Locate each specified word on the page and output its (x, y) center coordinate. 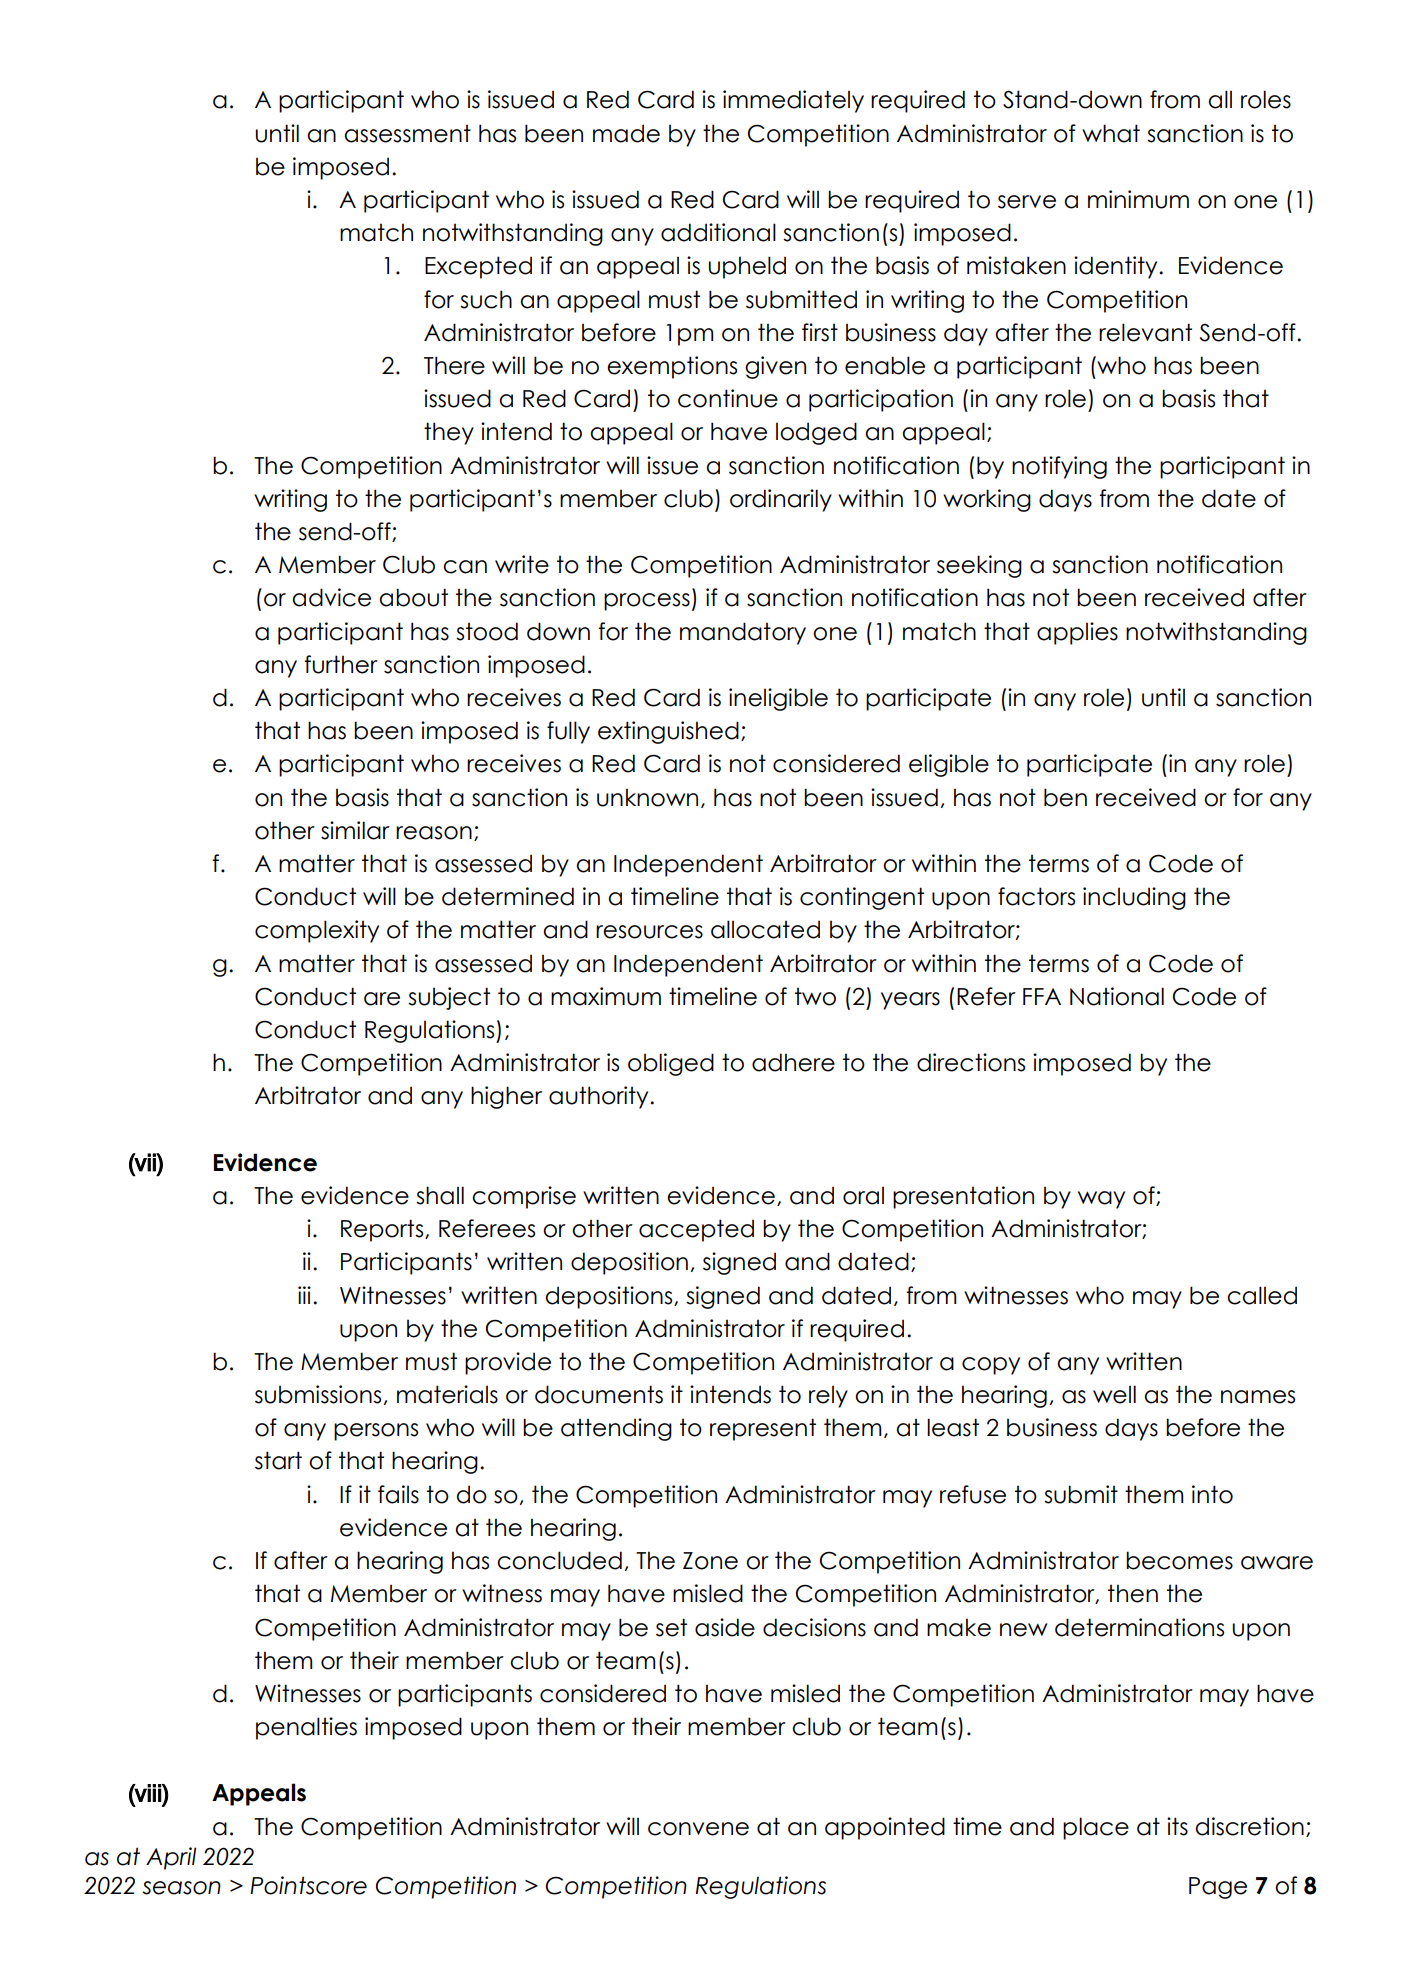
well (1114, 1394)
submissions (318, 1394)
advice (331, 597)
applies (1077, 633)
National (1117, 996)
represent (763, 1429)
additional (718, 232)
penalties (306, 1728)
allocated (765, 929)
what (1111, 133)
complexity (317, 931)
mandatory (743, 633)
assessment (407, 133)
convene (698, 1829)
